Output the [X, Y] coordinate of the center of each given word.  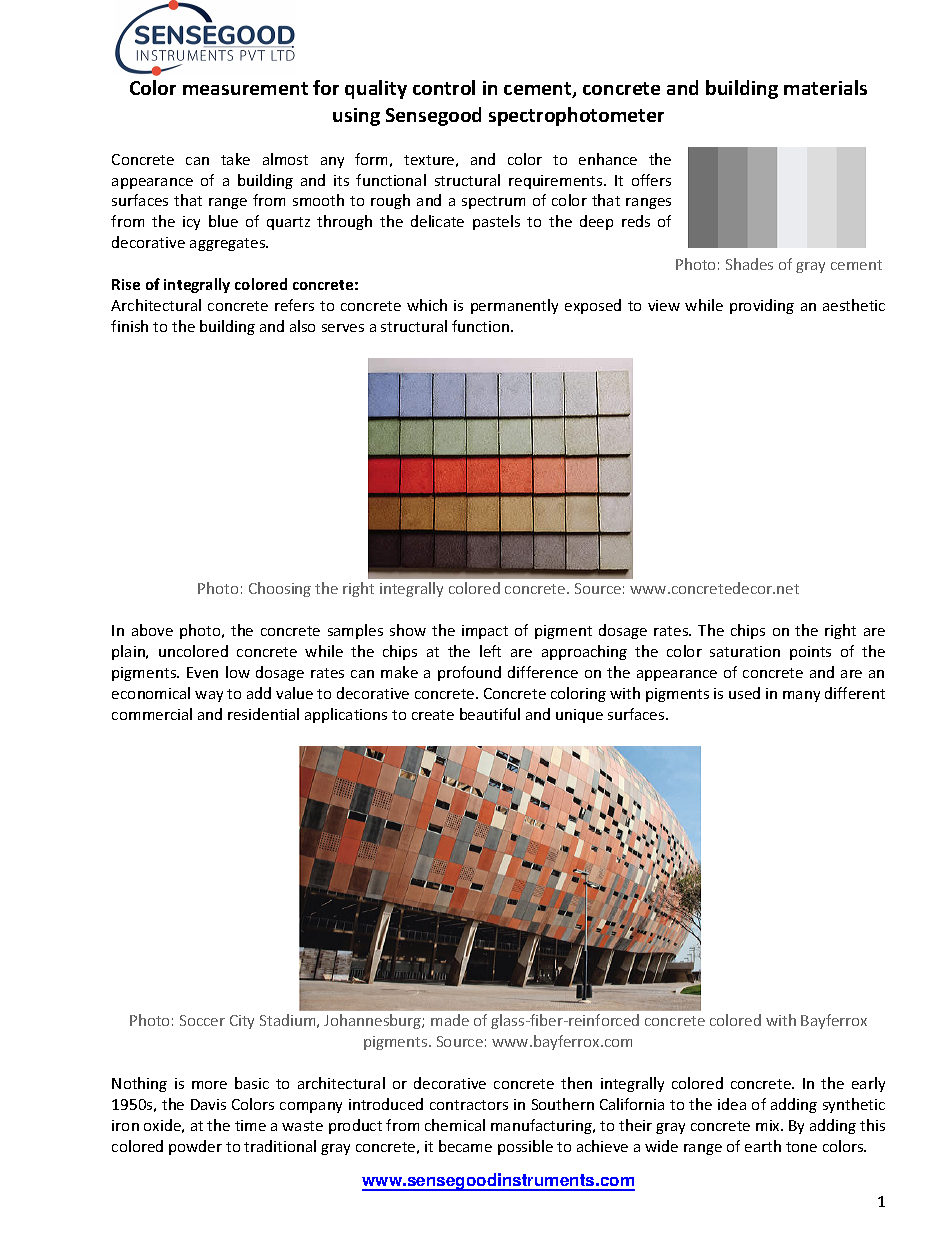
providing [762, 306]
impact [485, 632]
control [444, 87]
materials [825, 87]
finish [129, 326]
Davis [208, 1104]
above [152, 630]
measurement [245, 88]
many [801, 696]
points [810, 653]
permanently [514, 306]
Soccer [202, 1020]
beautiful [490, 714]
